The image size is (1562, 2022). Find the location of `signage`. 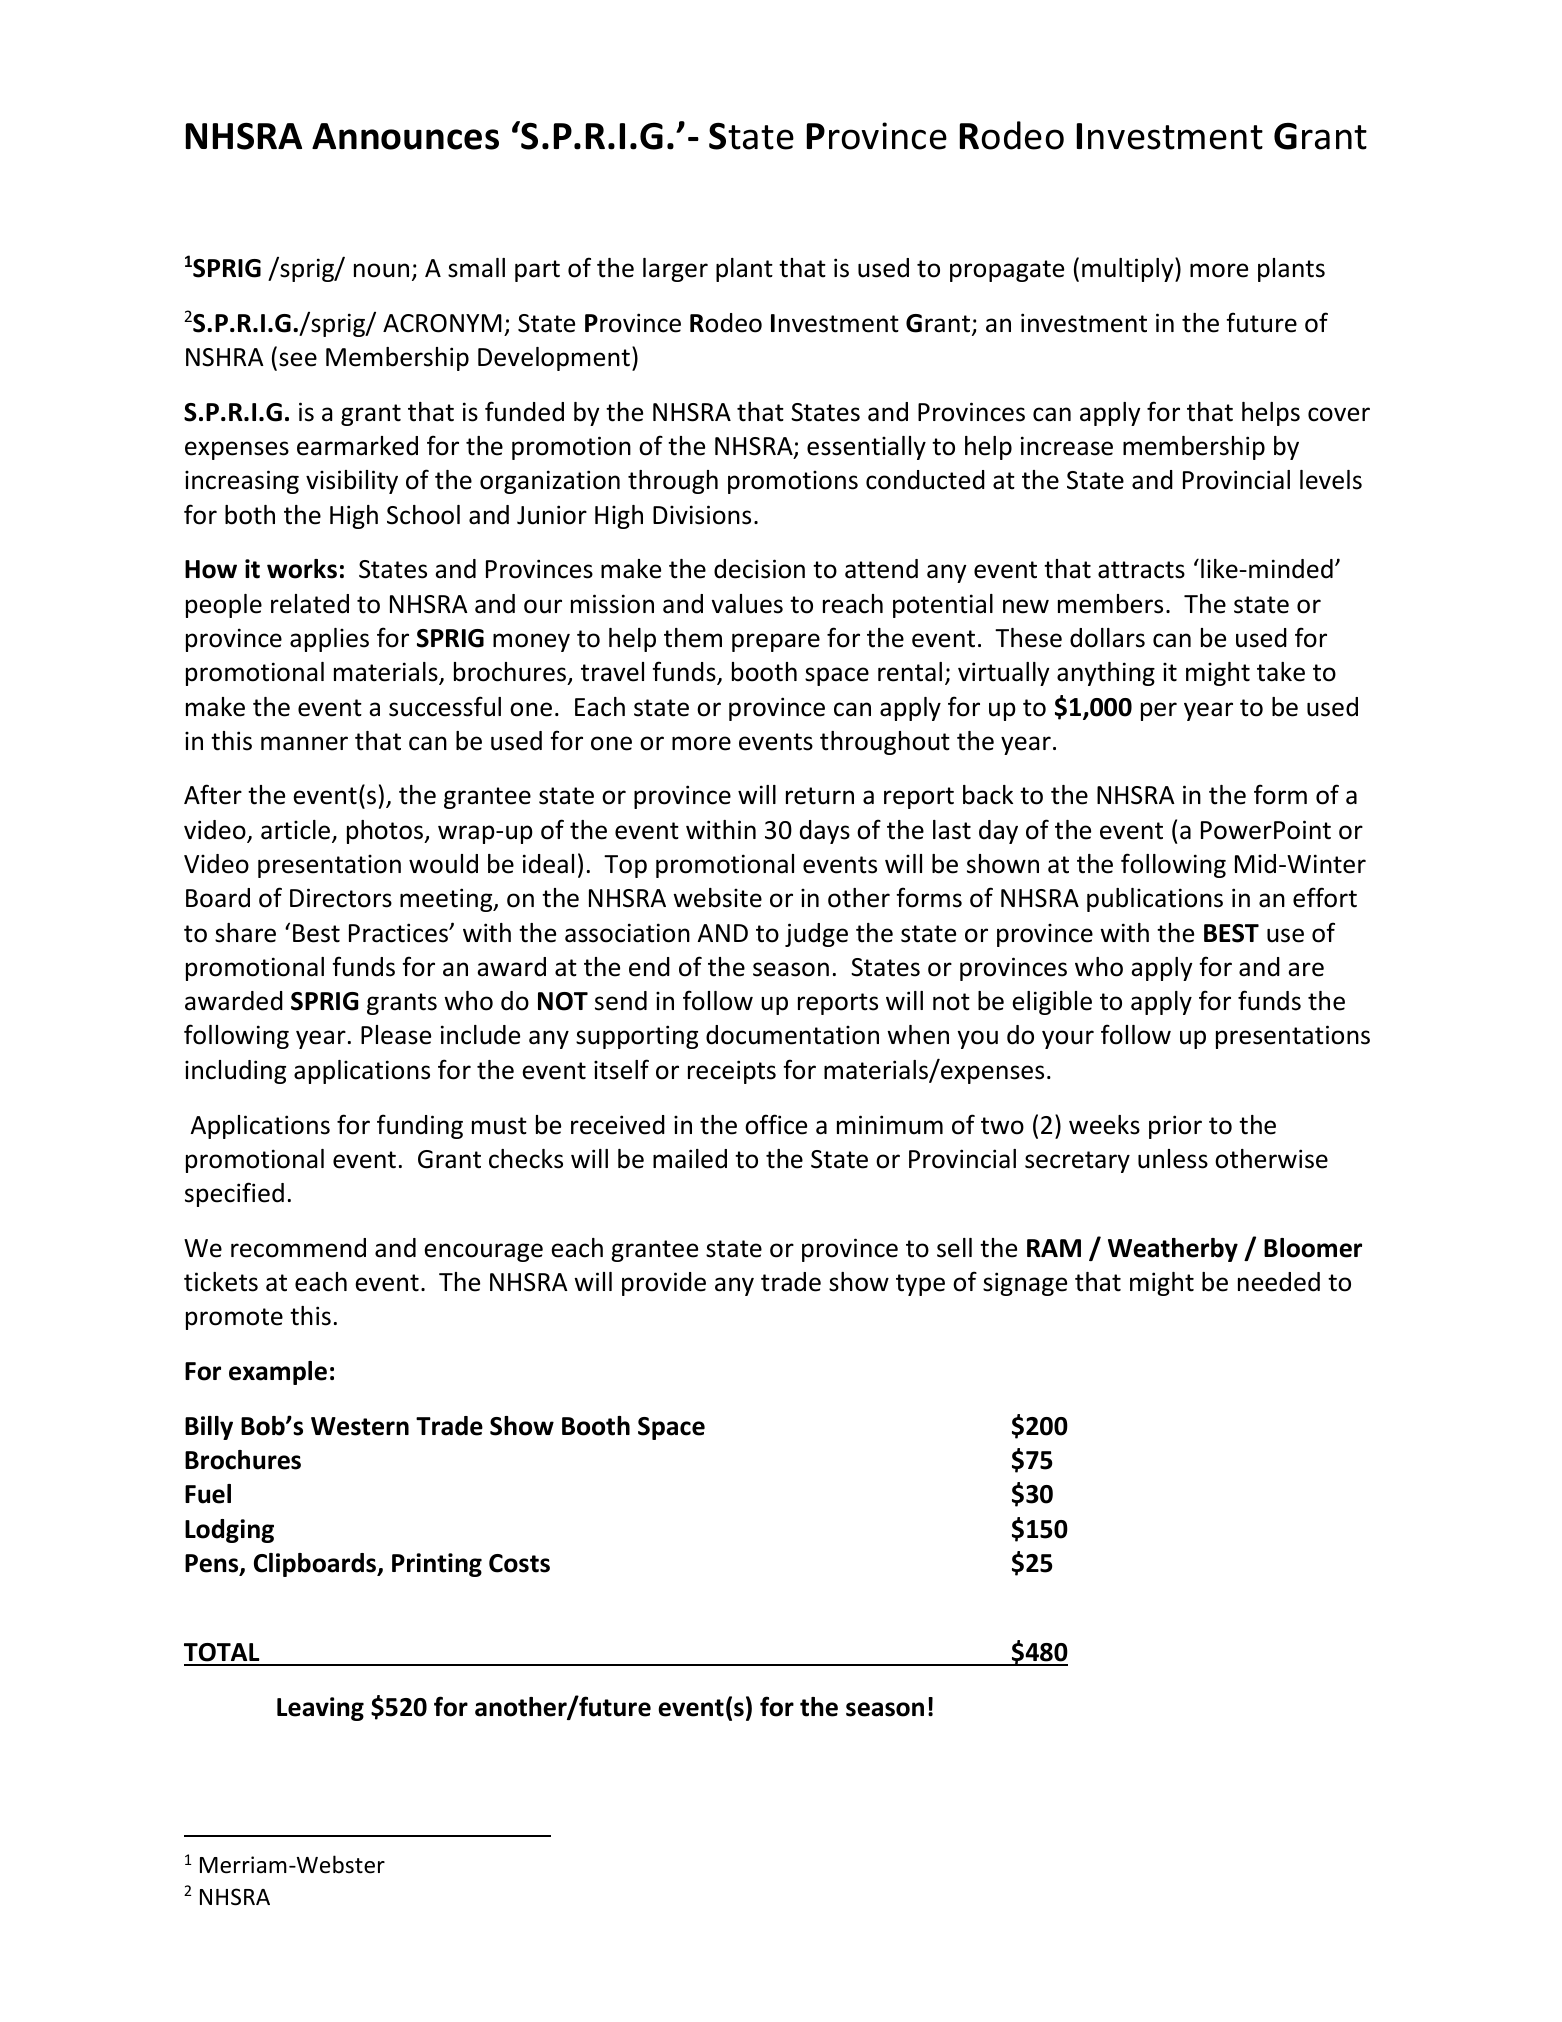

signage is located at coordinates (1025, 1284).
